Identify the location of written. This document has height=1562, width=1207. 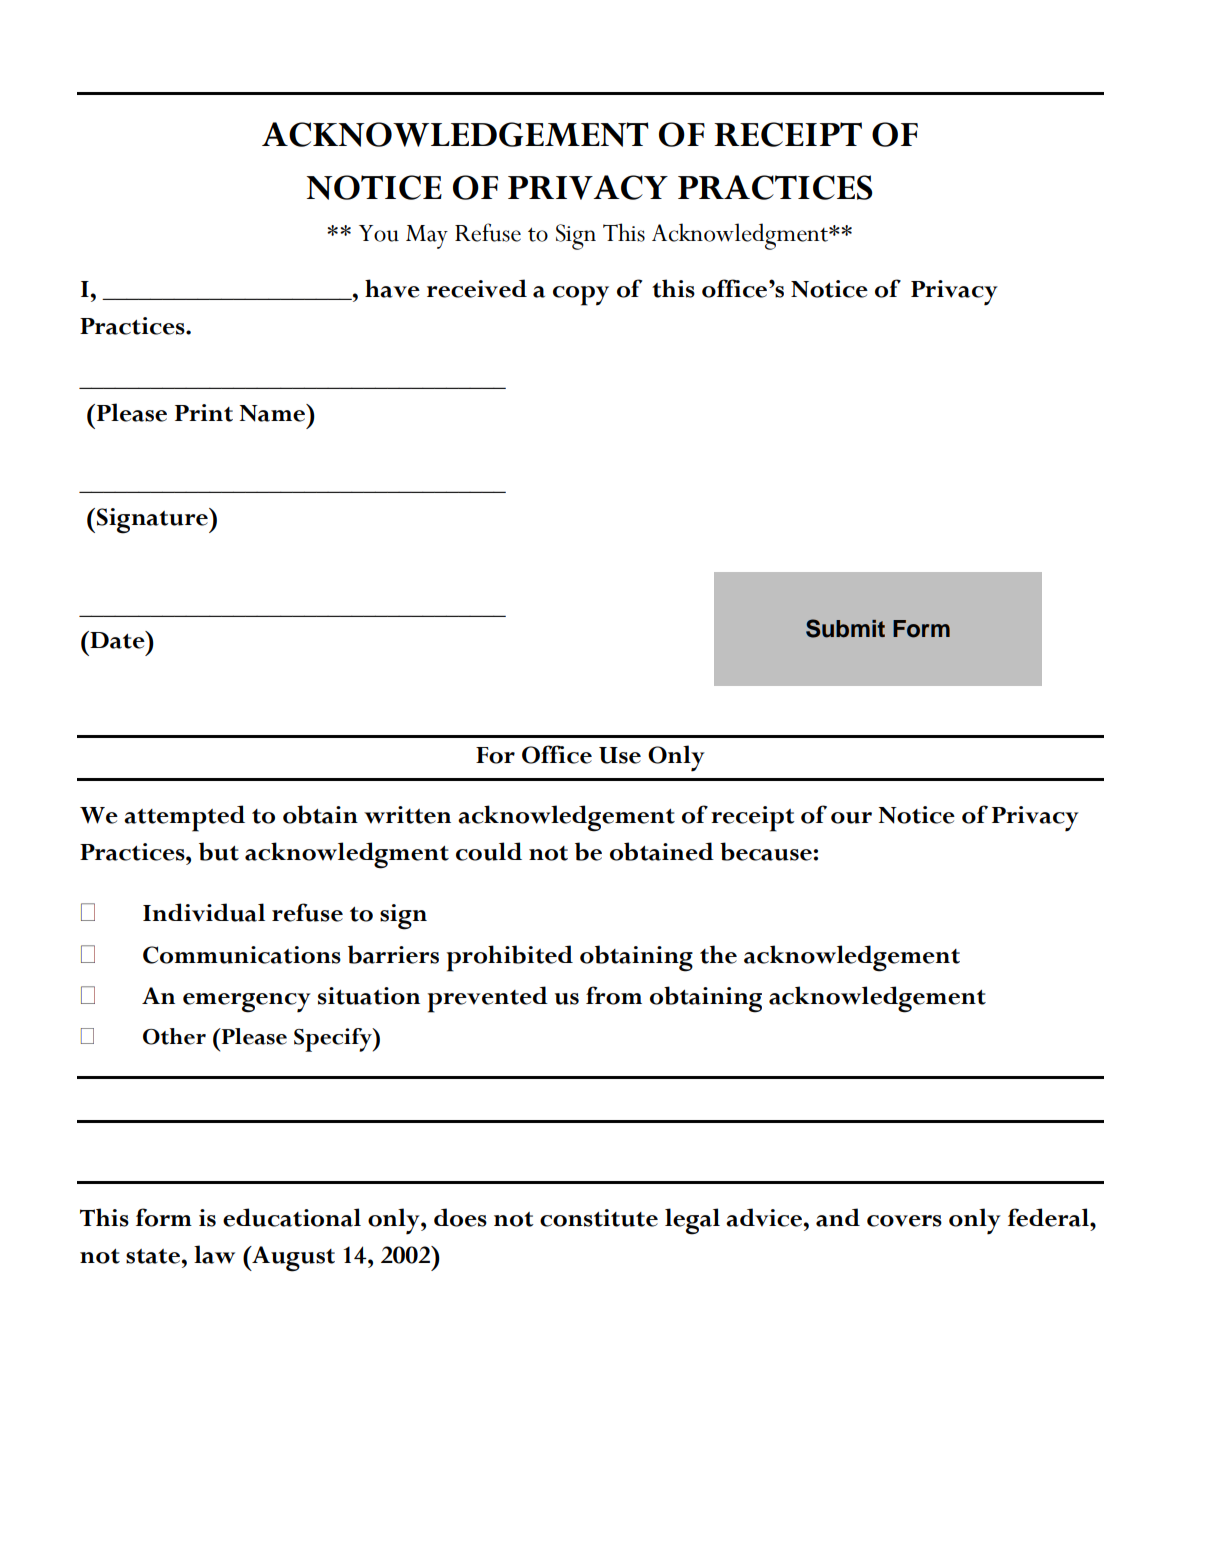
(407, 815).
